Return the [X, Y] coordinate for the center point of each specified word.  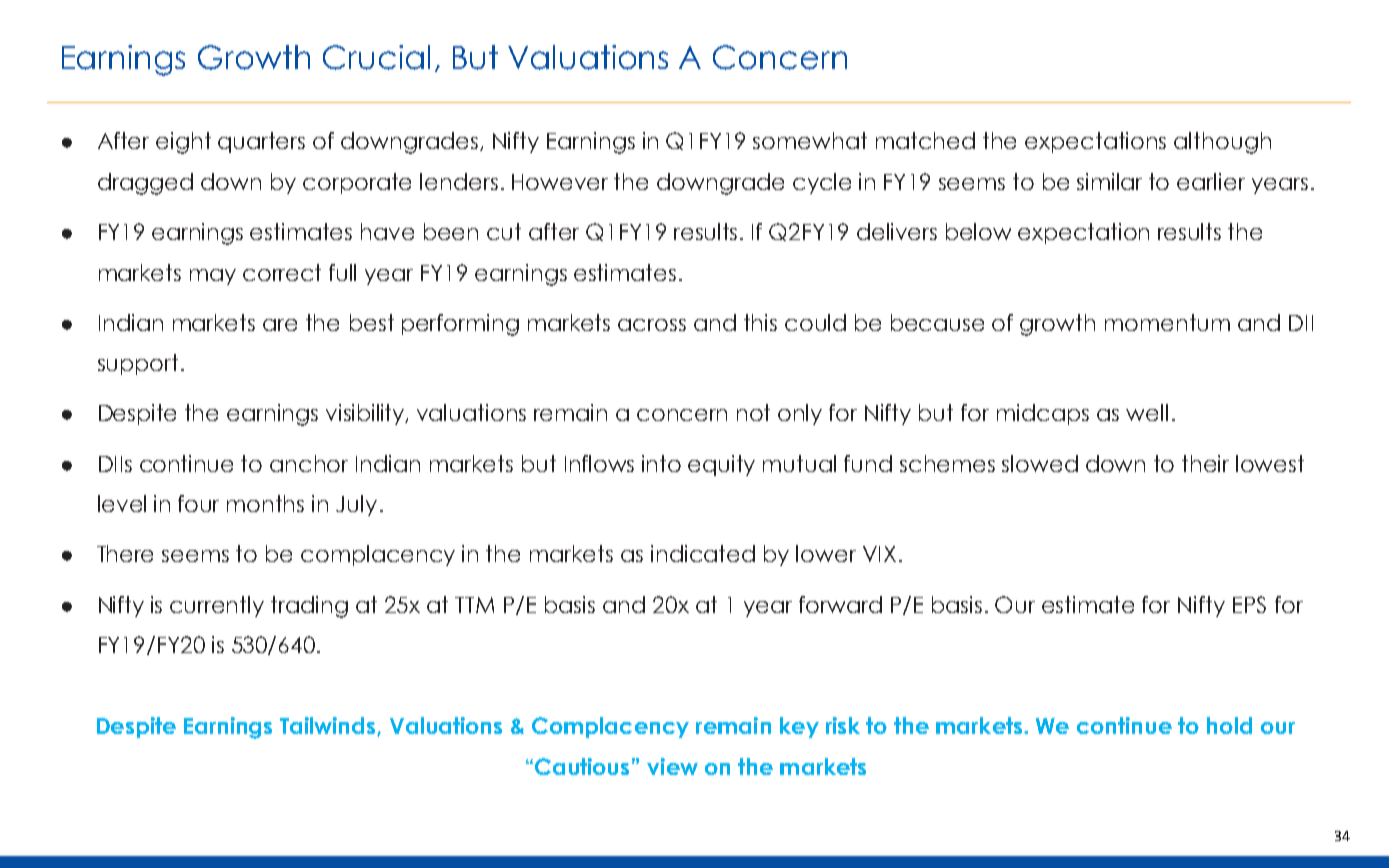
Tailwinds [329, 726]
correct [282, 272]
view [672, 766]
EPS [1249, 604]
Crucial [376, 57]
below [978, 231]
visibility [366, 414]
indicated [703, 553]
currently [217, 606]
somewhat [810, 140]
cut [504, 231]
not [753, 412]
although [1222, 143]
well [1147, 412]
